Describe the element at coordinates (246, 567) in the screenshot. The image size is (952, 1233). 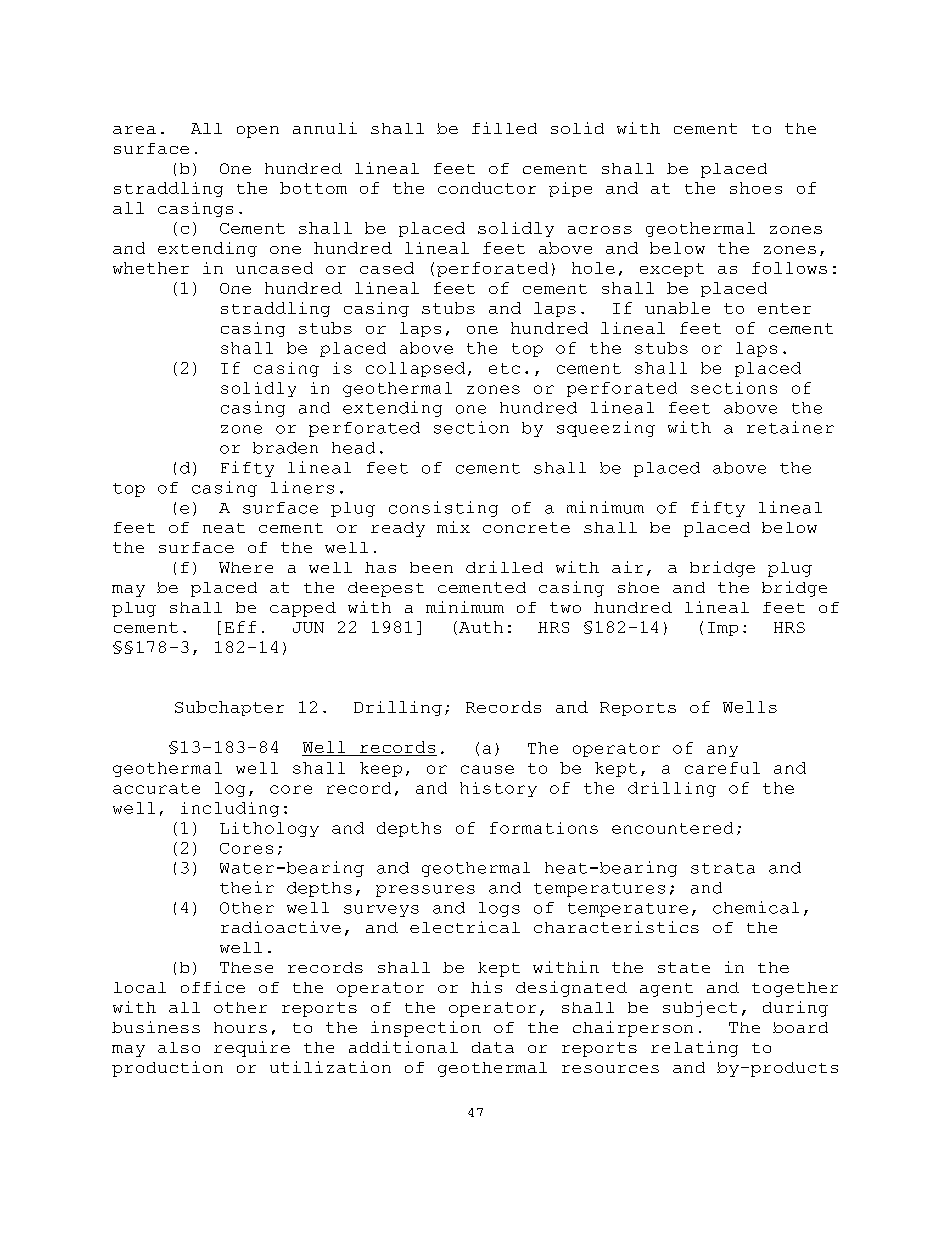
I see `Where` at that location.
